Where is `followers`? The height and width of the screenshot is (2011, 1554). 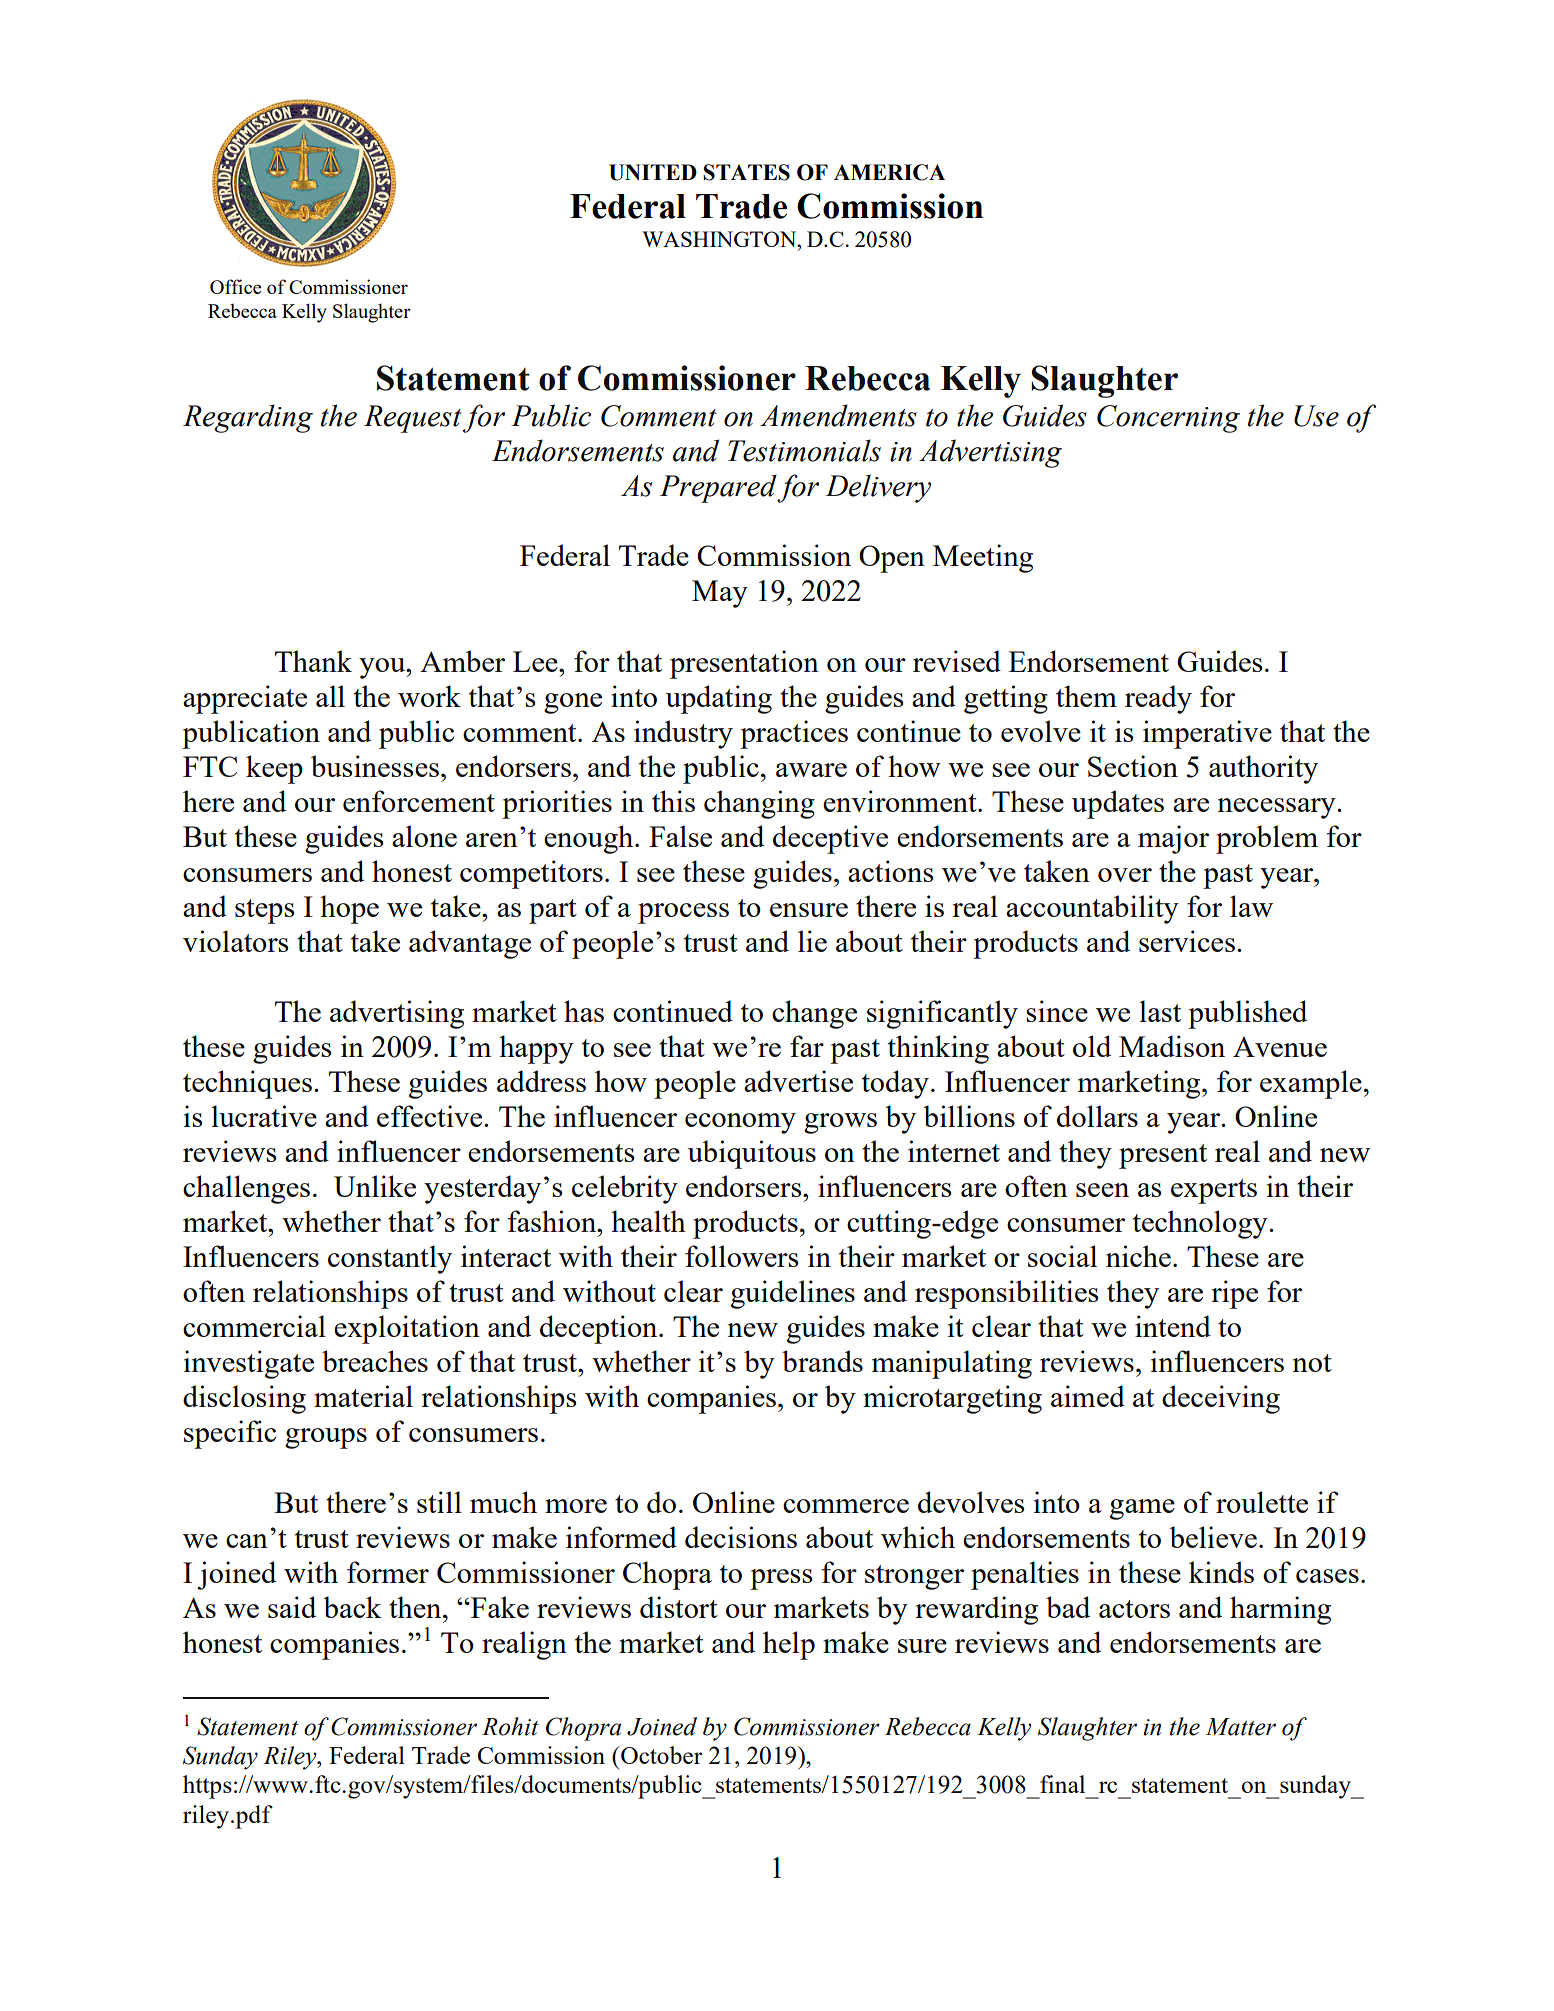
followers is located at coordinates (741, 1256).
